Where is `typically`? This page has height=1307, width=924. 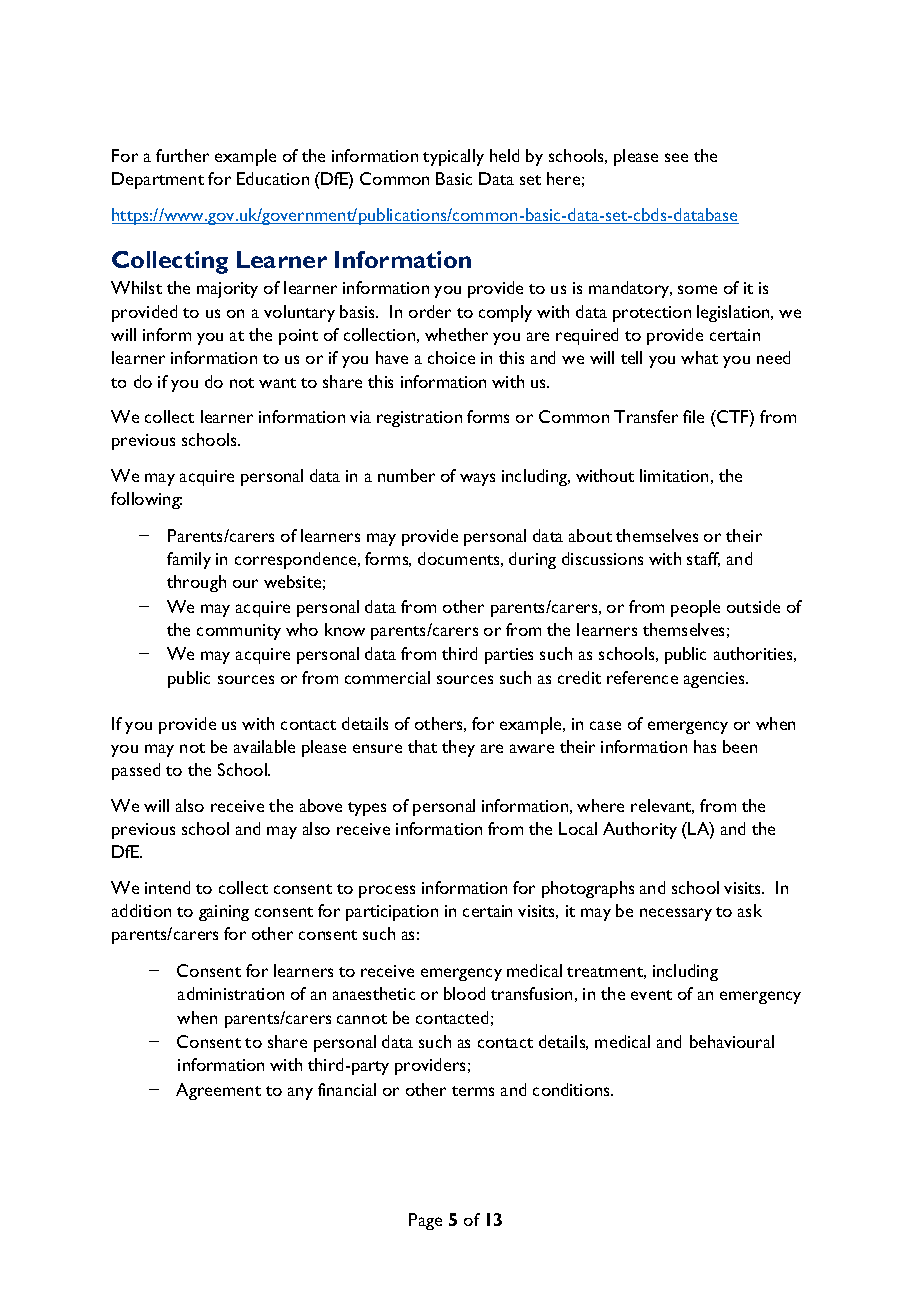
typically is located at coordinates (453, 157).
